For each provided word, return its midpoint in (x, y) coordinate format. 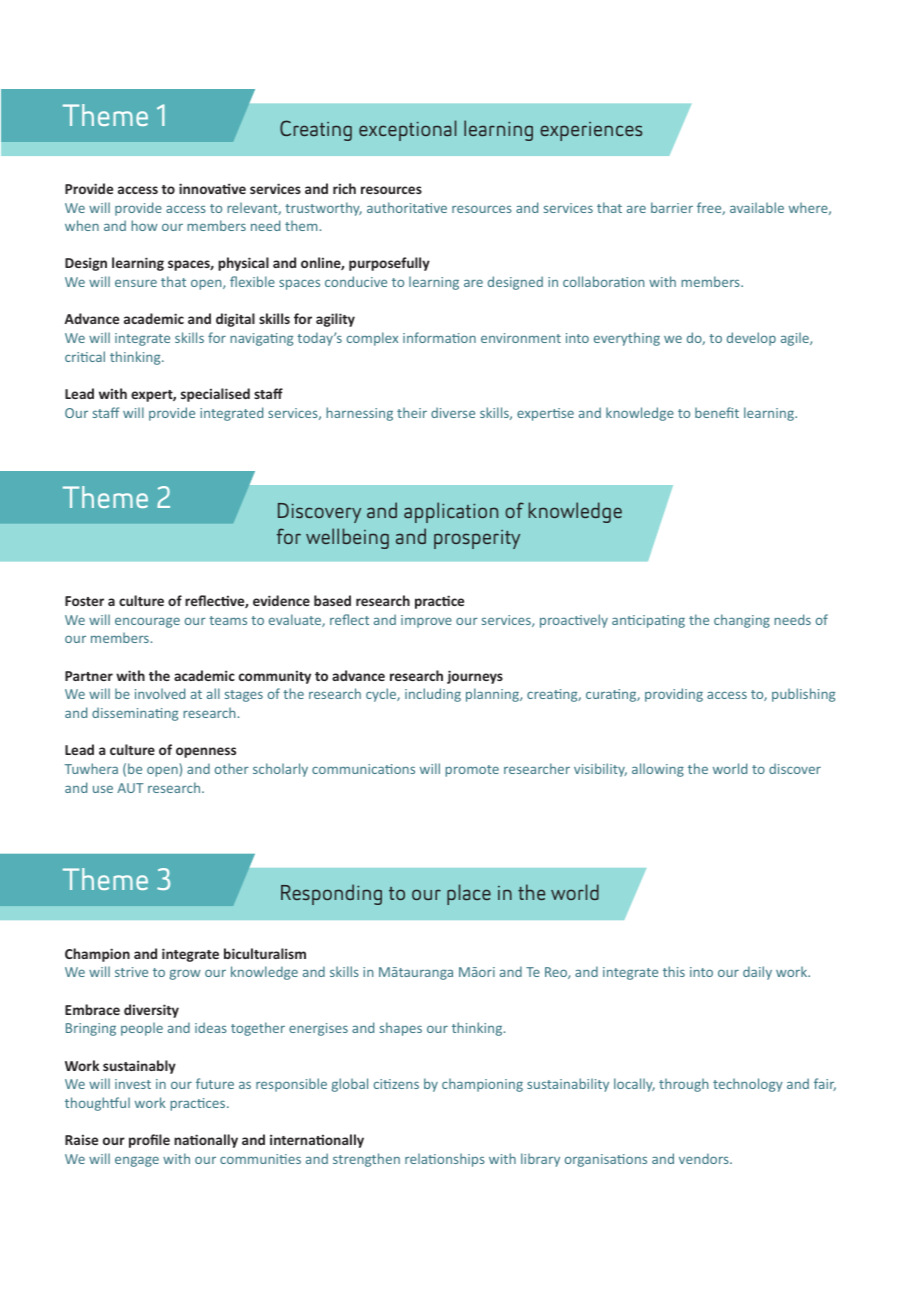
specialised (215, 395)
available (757, 207)
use (103, 789)
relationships (445, 1160)
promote (472, 771)
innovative (212, 188)
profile (149, 1141)
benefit (717, 412)
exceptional (408, 130)
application (451, 512)
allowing (658, 770)
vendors (705, 1158)
